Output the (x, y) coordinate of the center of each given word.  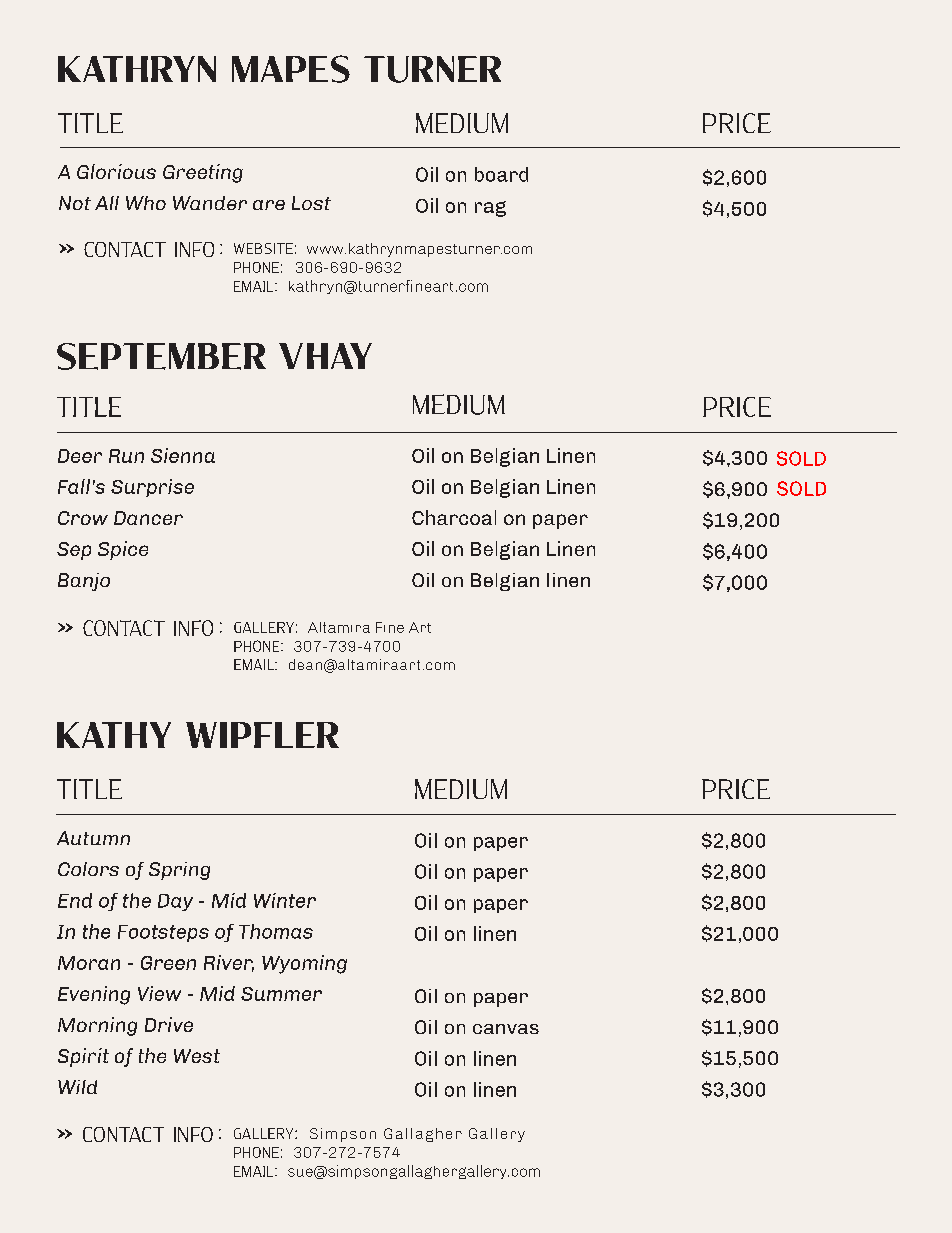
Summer (281, 994)
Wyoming (304, 964)
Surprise (152, 488)
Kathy (114, 735)
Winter (285, 900)
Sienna (183, 455)
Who (146, 203)
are (269, 205)
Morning (97, 1026)
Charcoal (454, 517)
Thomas (276, 931)
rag (490, 209)
